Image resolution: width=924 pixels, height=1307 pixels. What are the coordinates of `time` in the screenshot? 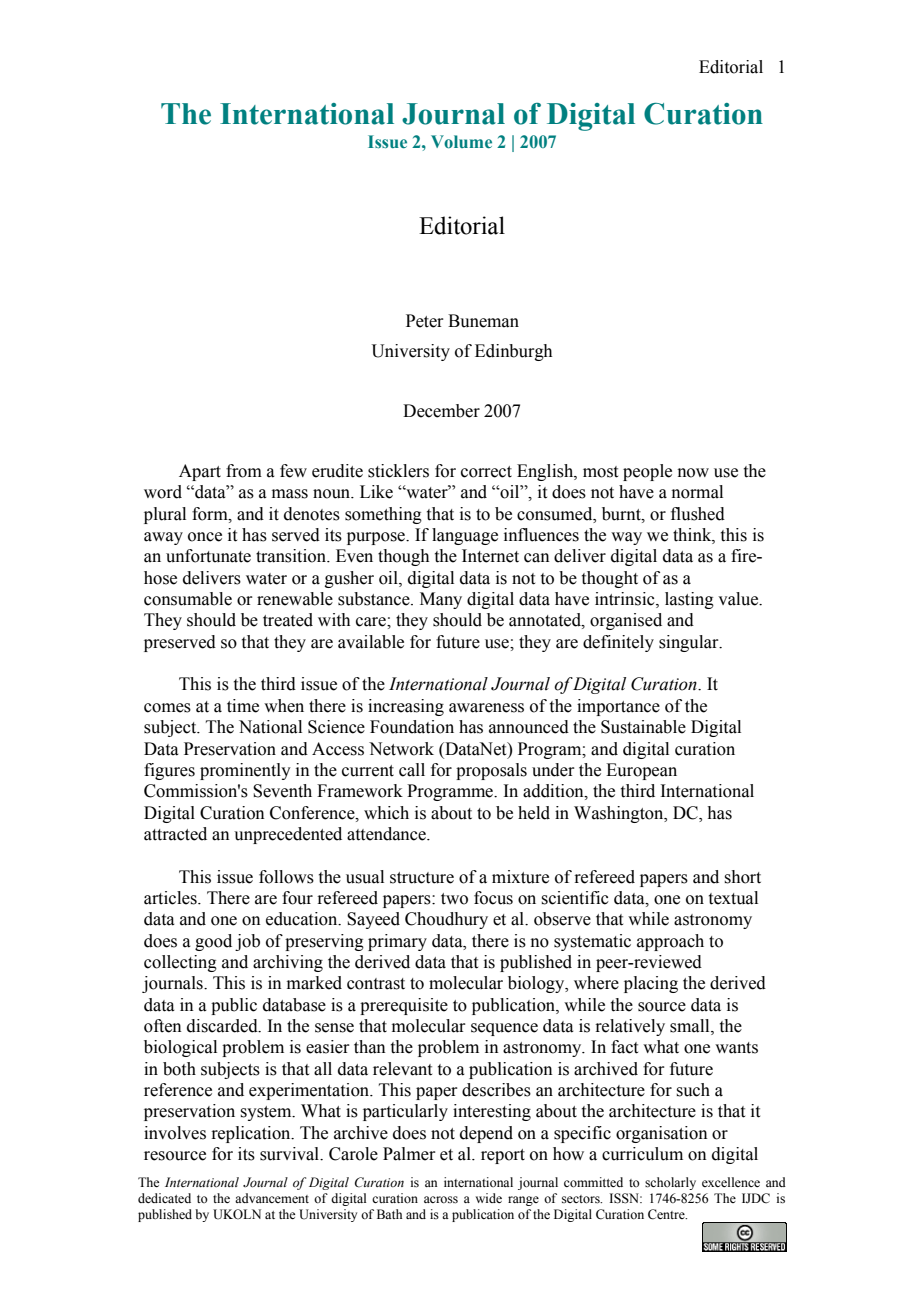 It's located at (243, 706).
